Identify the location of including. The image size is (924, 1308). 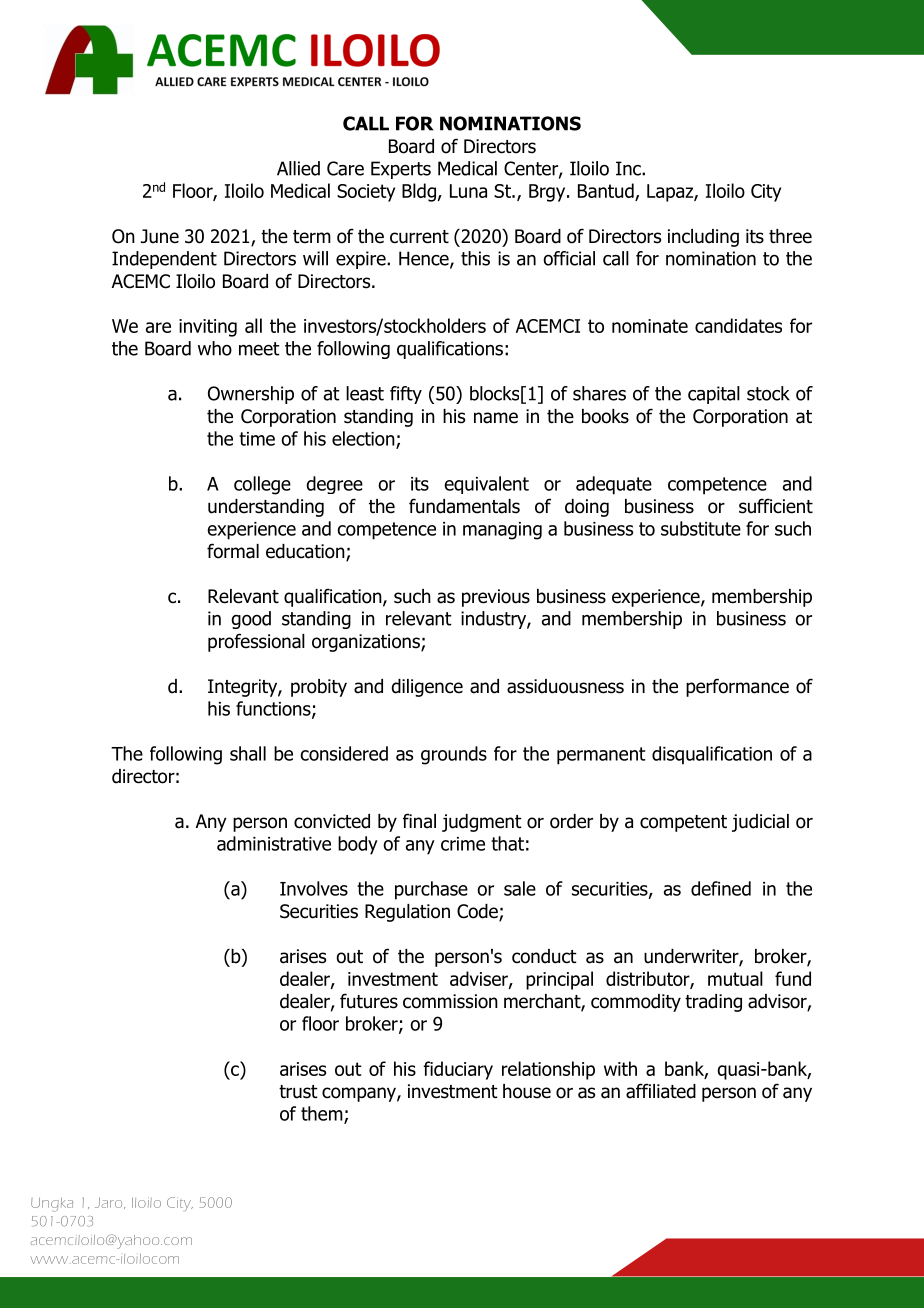
(703, 238).
